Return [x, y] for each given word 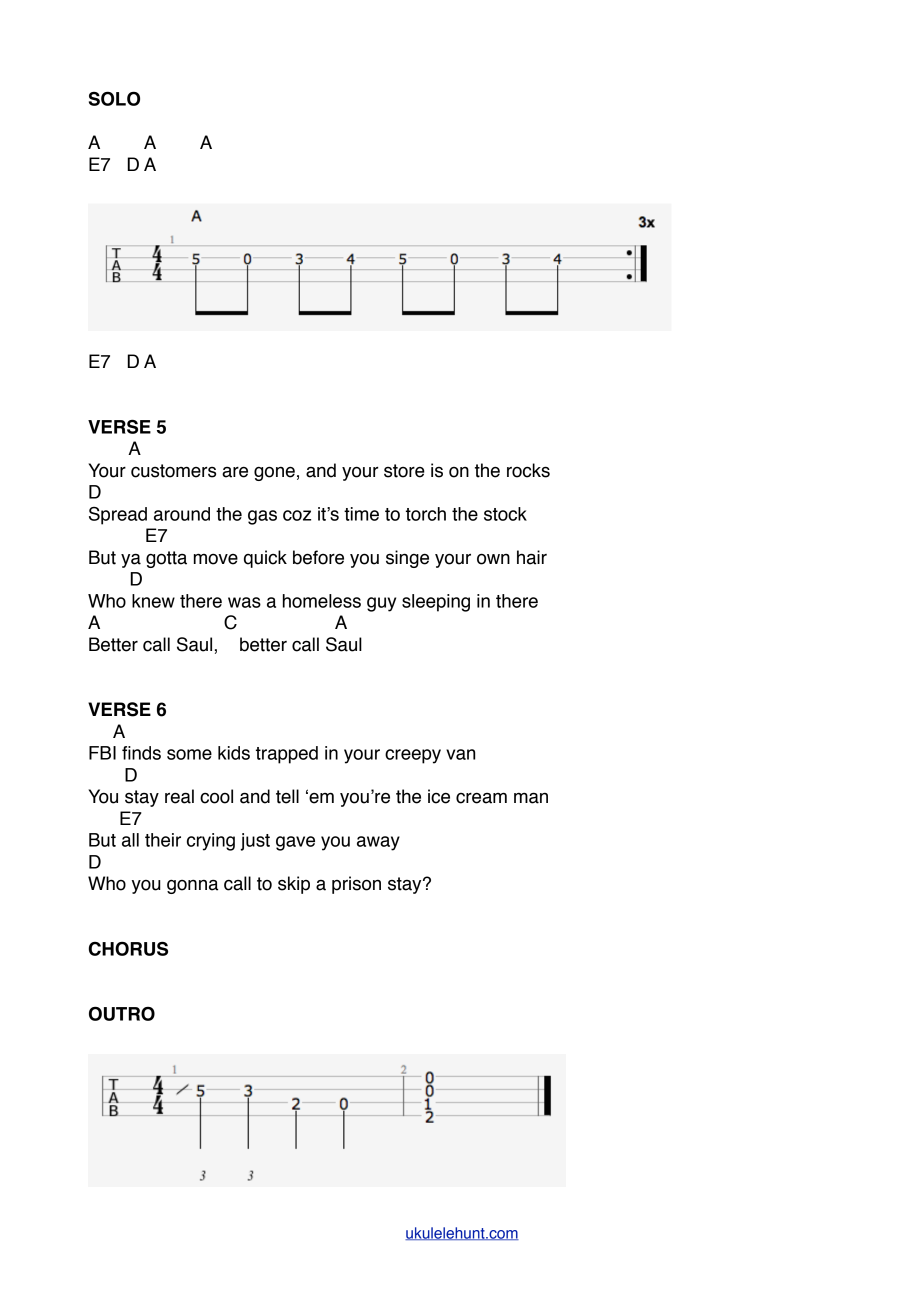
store [404, 471]
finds [141, 753]
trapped [287, 755]
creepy [413, 756]
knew [153, 601]
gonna [192, 886]
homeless [322, 601]
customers [173, 471]
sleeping [436, 603]
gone [274, 473]
